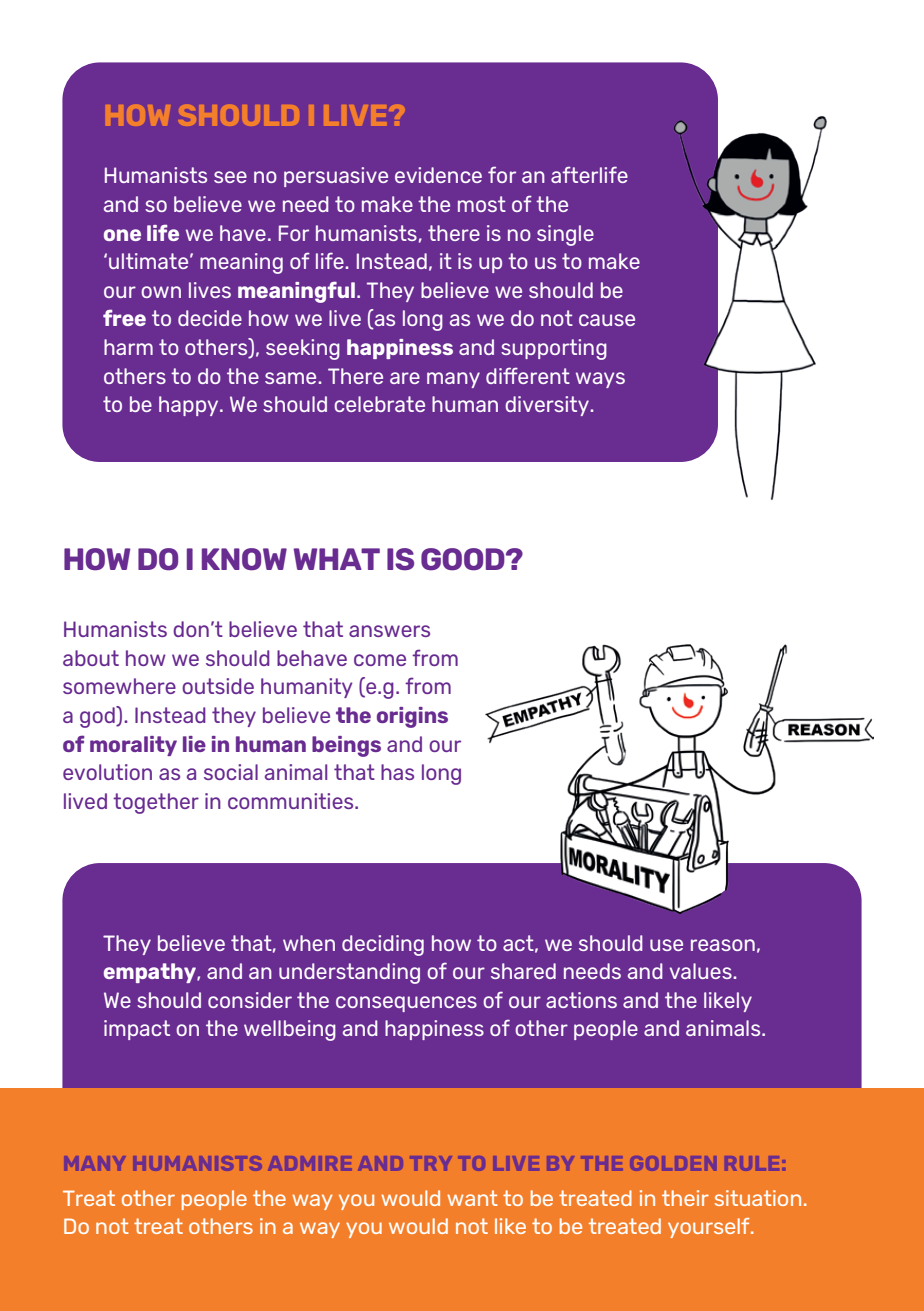 This image has height=1311, width=924. I want to click on diversity, so click(548, 406).
